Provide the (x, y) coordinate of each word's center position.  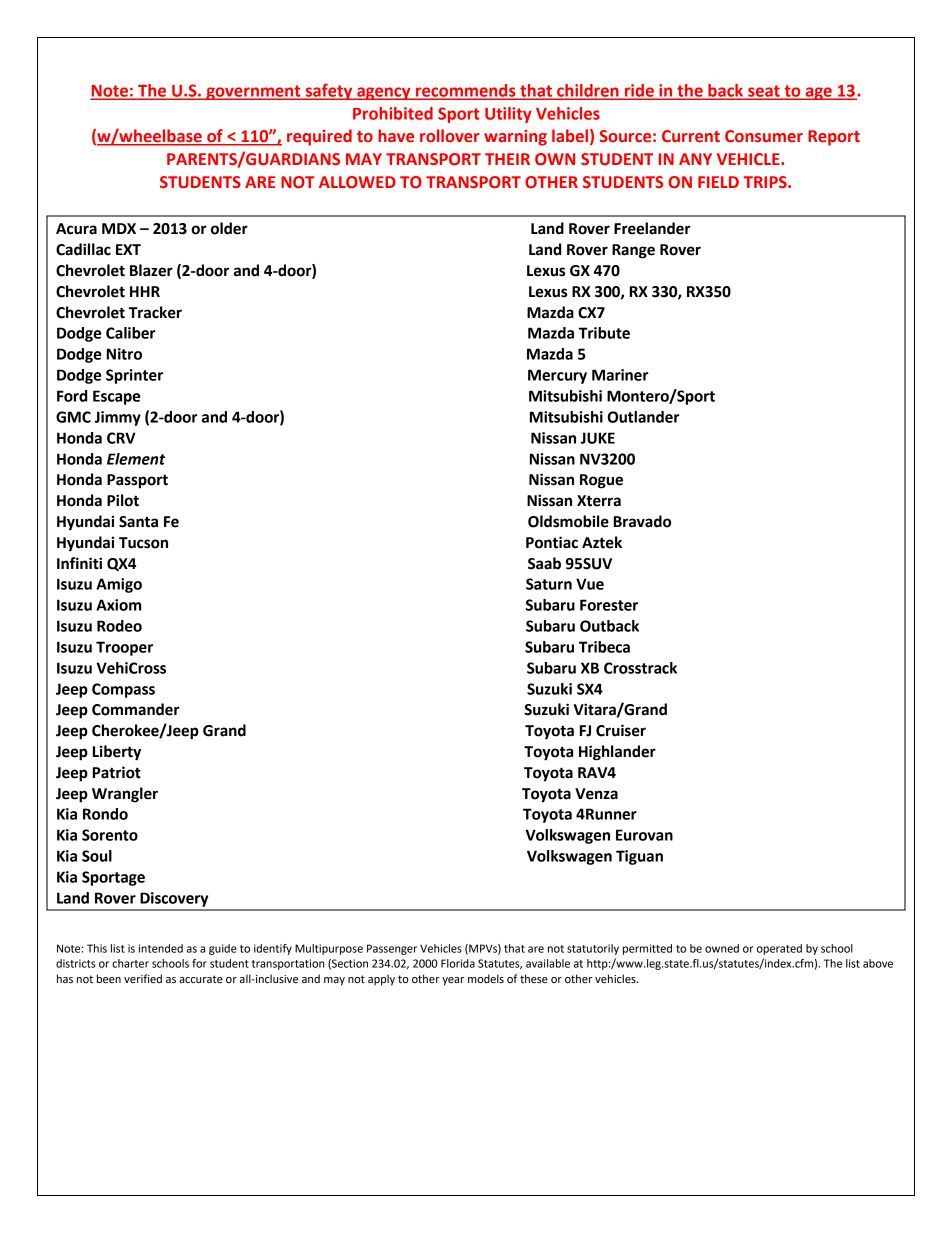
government (253, 92)
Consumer (764, 136)
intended (161, 948)
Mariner (620, 375)
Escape (116, 397)
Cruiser (621, 730)
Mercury (557, 376)
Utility (508, 115)
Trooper (124, 648)
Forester (609, 605)
